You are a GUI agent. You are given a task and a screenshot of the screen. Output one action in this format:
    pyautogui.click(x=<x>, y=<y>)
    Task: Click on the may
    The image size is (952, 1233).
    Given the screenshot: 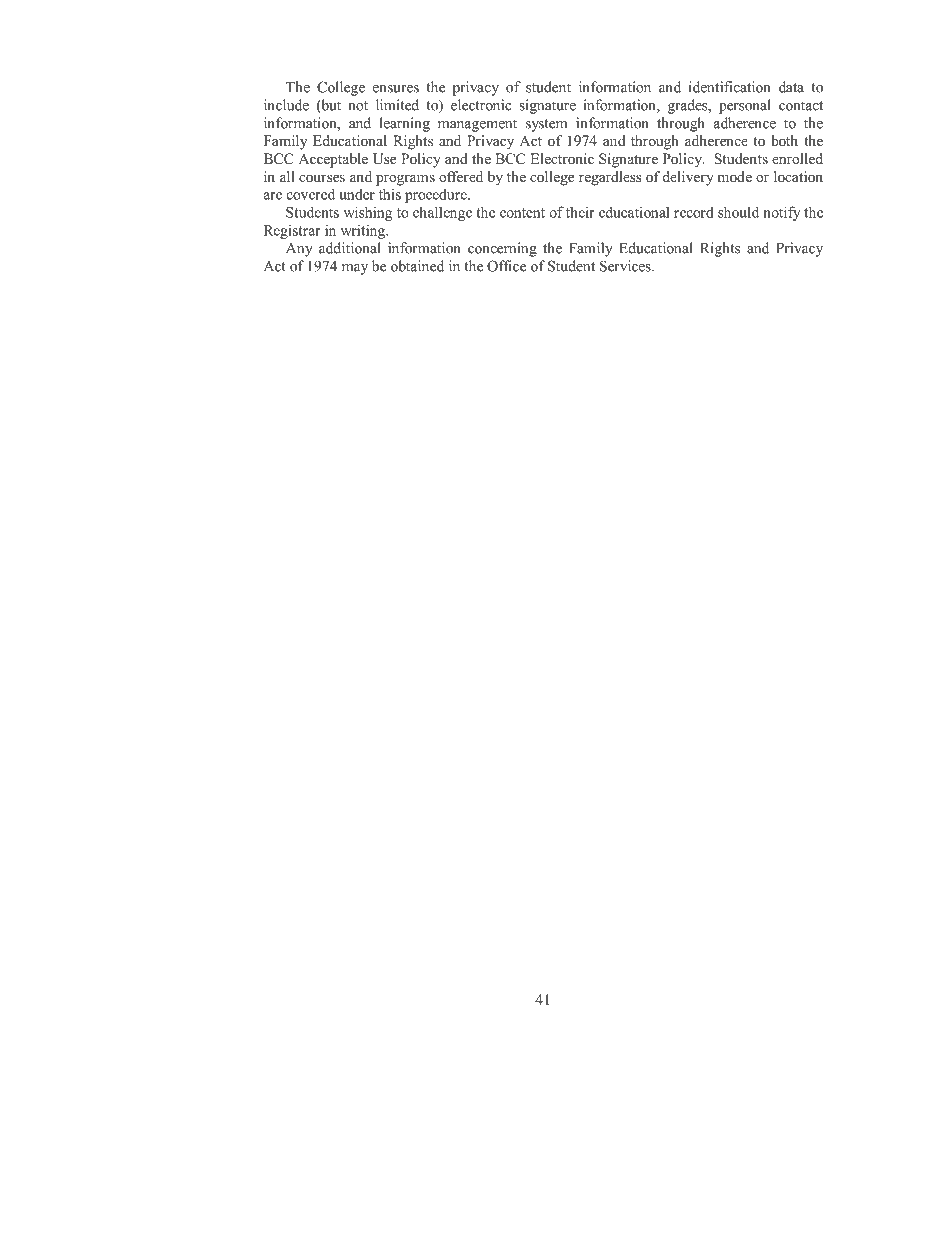 What is the action you would take?
    pyautogui.click(x=355, y=269)
